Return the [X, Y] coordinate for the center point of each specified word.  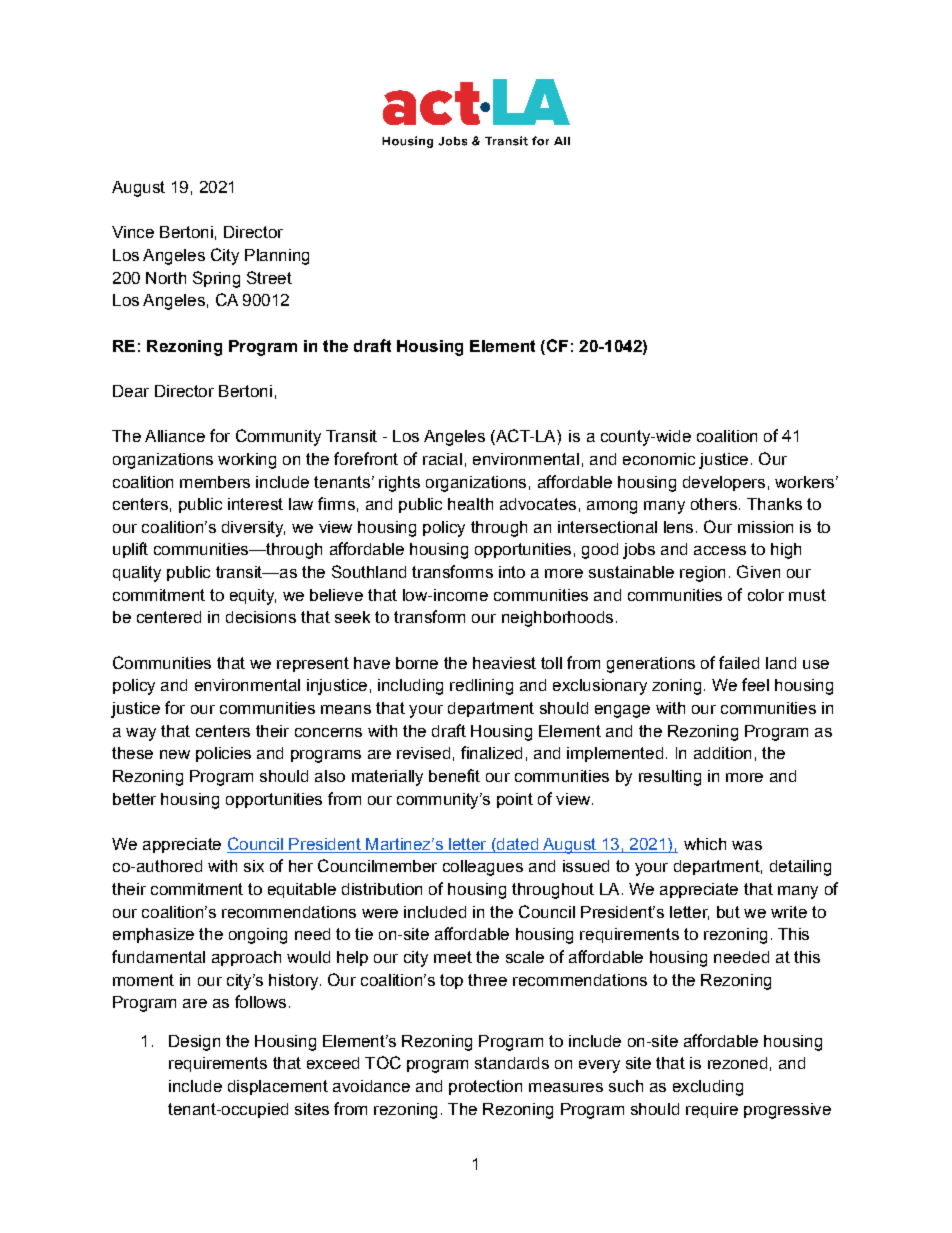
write [789, 912]
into [512, 572]
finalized [491, 752]
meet [453, 957]
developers [724, 483]
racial [442, 459]
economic [659, 459]
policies [223, 754]
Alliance [175, 436]
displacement [278, 1087]
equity [253, 597]
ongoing [258, 936]
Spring [216, 279]
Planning [277, 257]
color [766, 595]
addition [722, 753]
